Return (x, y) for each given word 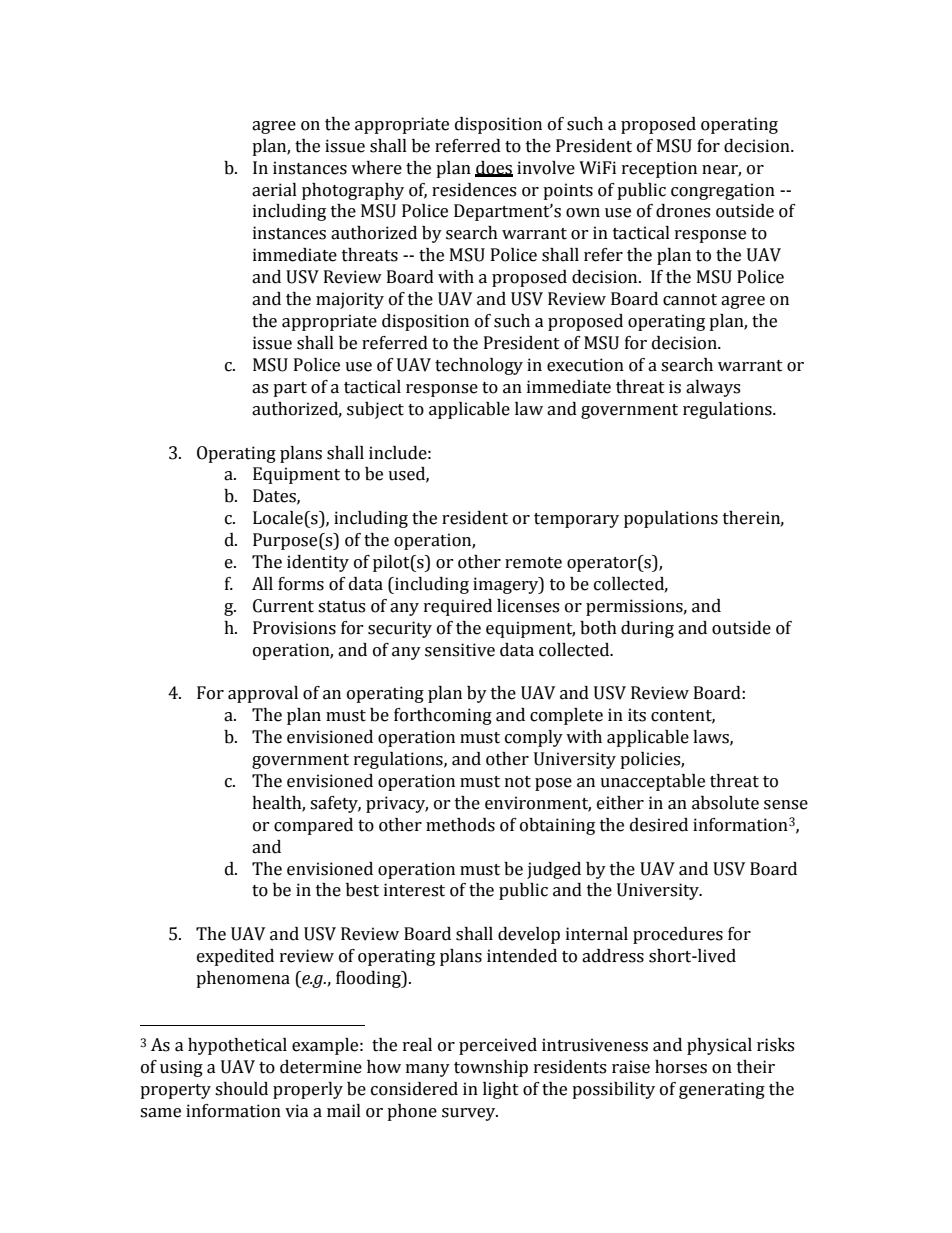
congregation (723, 191)
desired (659, 825)
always (713, 388)
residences (474, 190)
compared (313, 826)
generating (722, 1090)
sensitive (460, 650)
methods (460, 825)
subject (375, 410)
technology (479, 366)
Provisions (294, 628)
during (647, 629)
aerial (274, 190)
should (241, 1089)
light (501, 1090)
